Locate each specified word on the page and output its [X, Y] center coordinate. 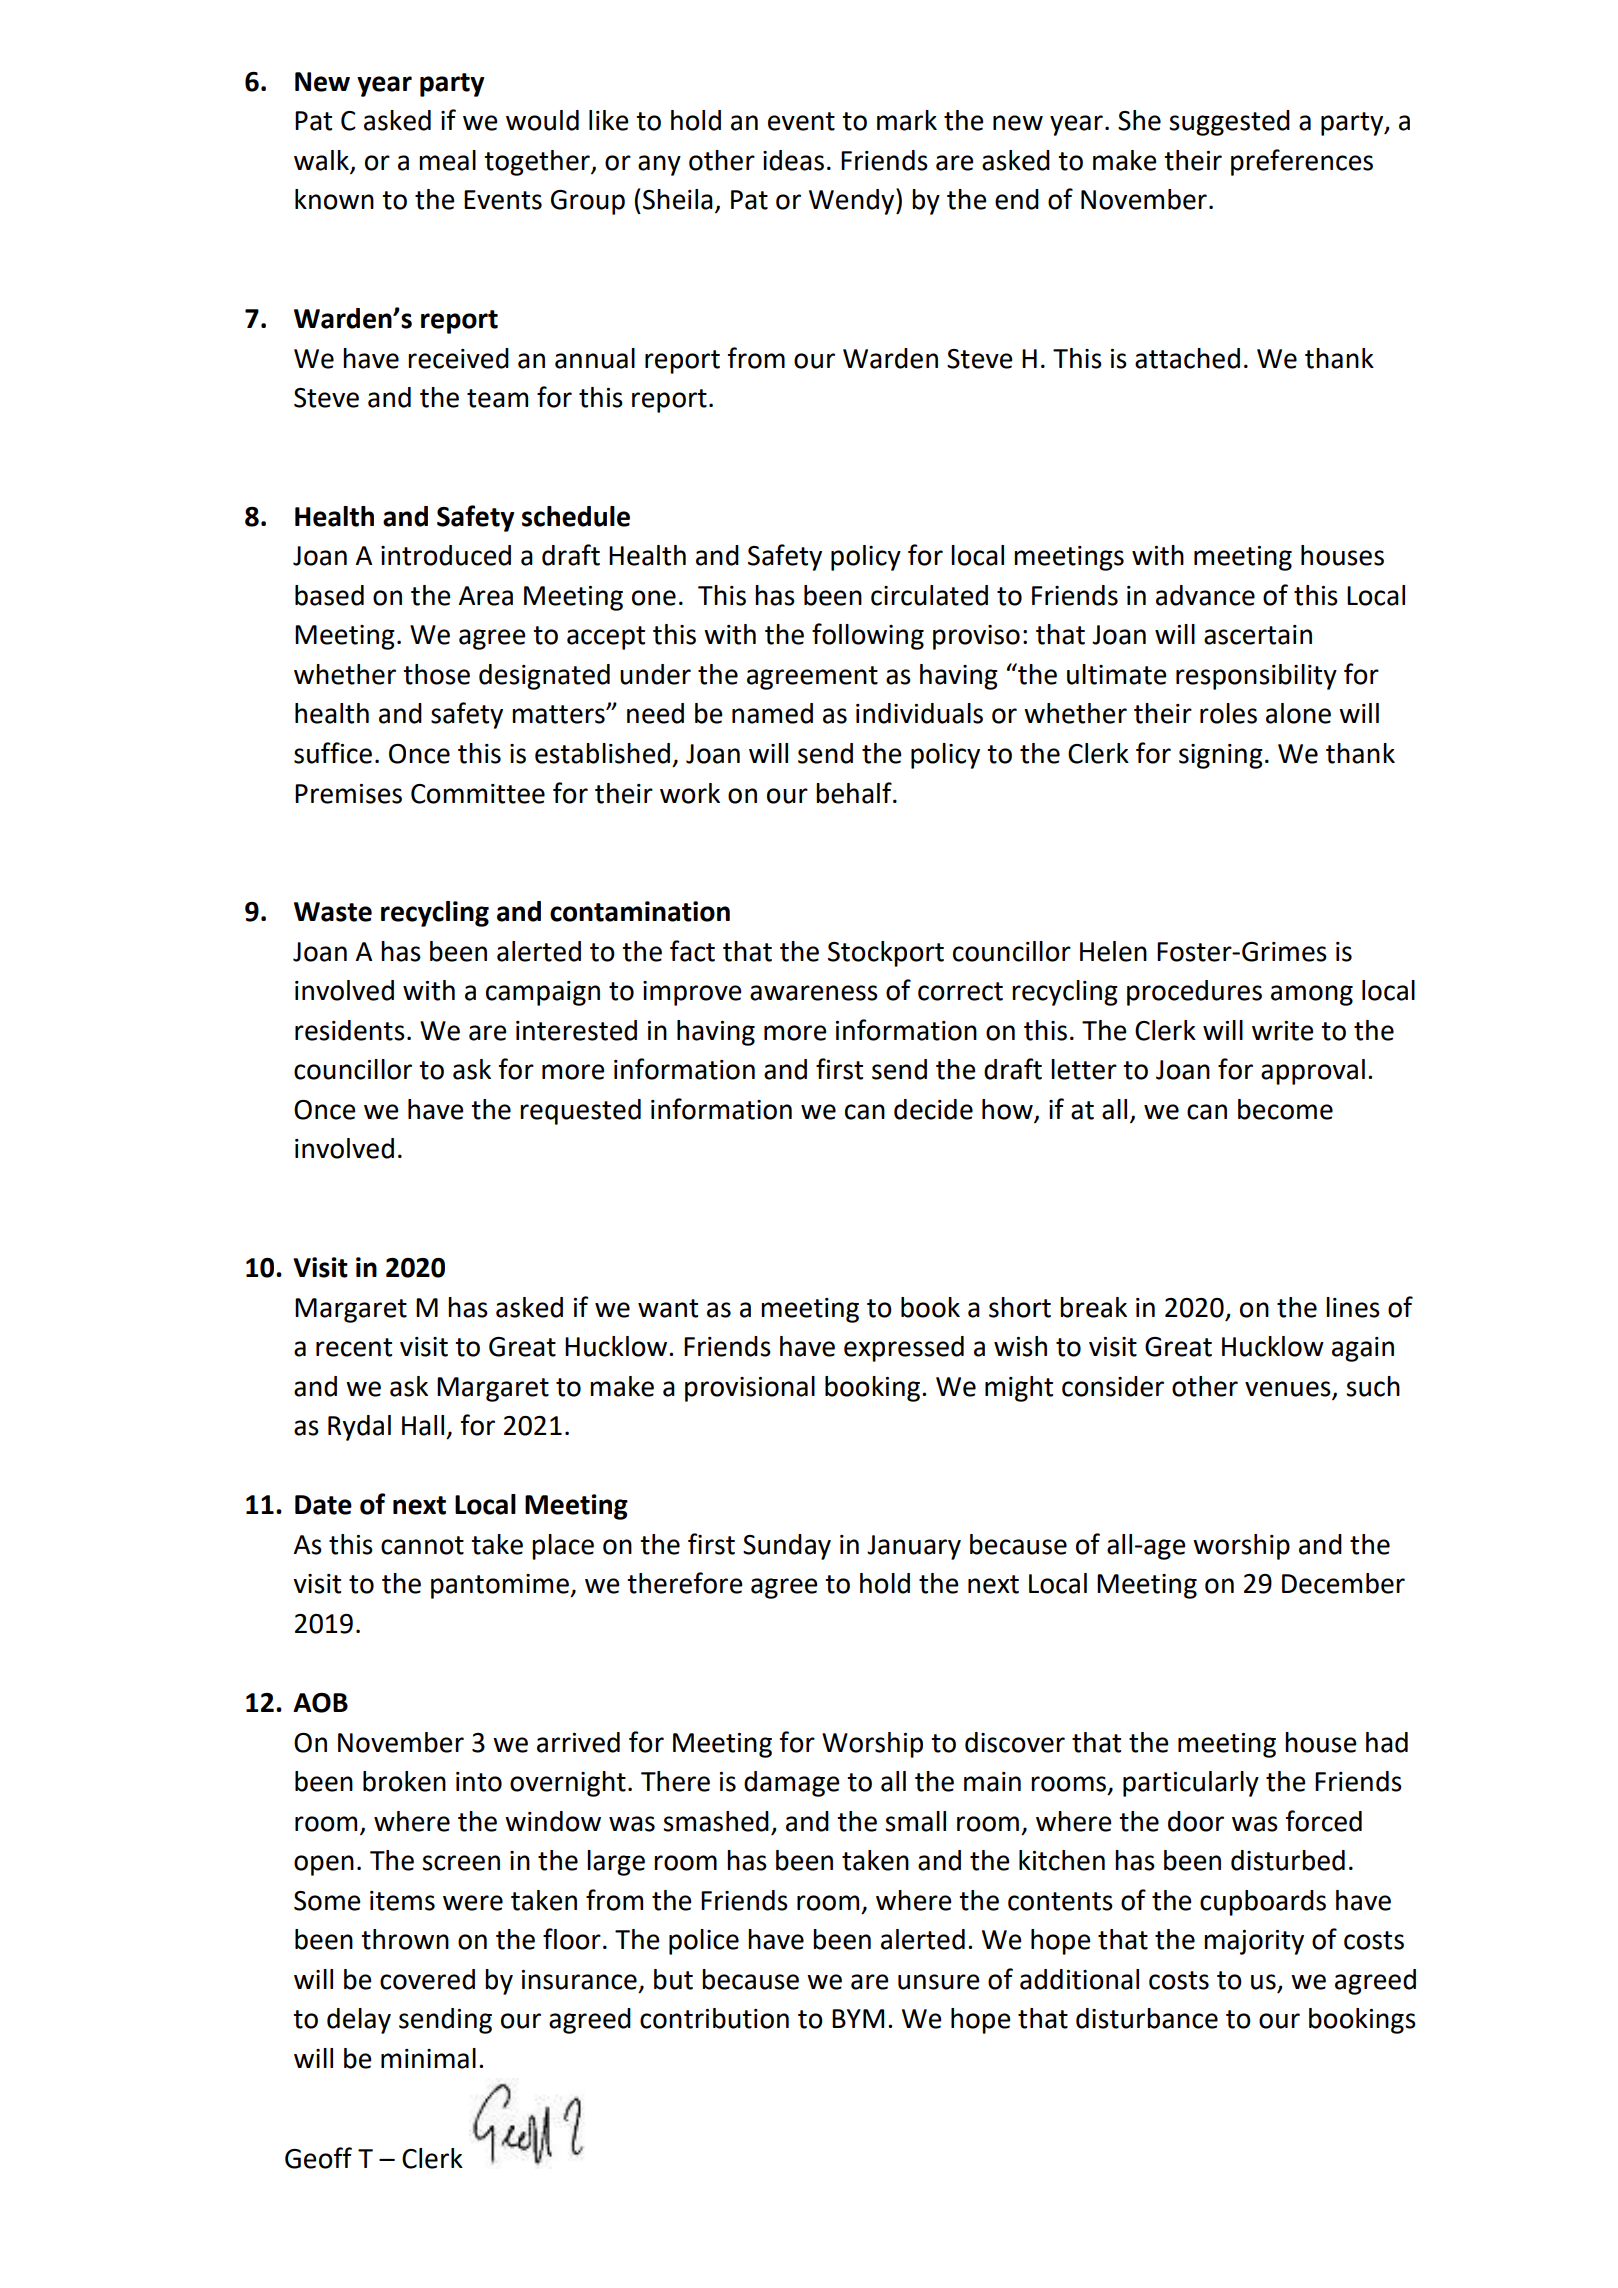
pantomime [501, 1586]
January [914, 1547]
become [1285, 1109]
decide [933, 1109]
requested [580, 1112]
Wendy [853, 201]
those [436, 674]
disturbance [1147, 2018]
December [1343, 1583]
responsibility [1256, 677]
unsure [939, 1982]
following [868, 636]
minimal [428, 2058]
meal [447, 160]
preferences [1302, 162]
